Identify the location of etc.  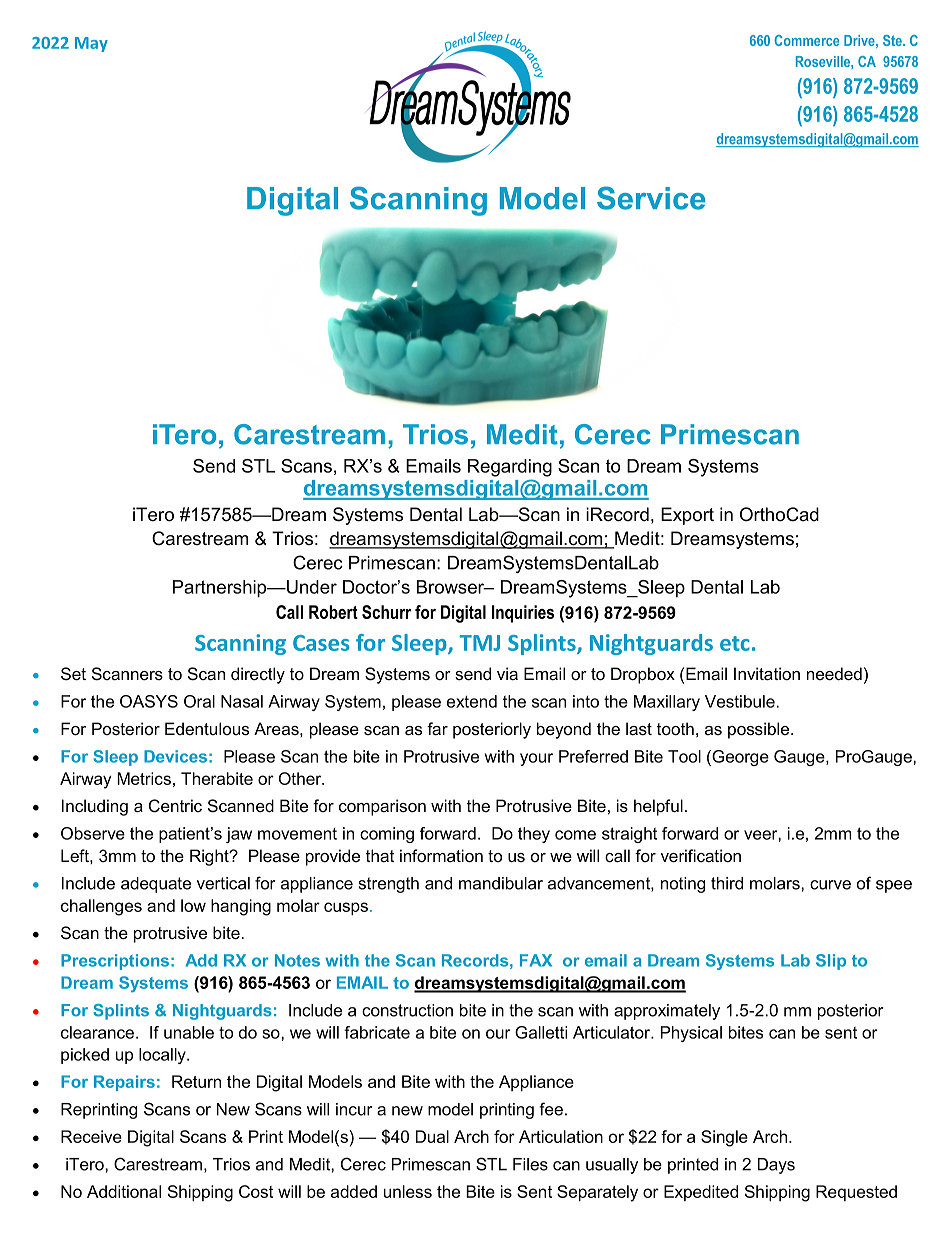
(735, 643).
